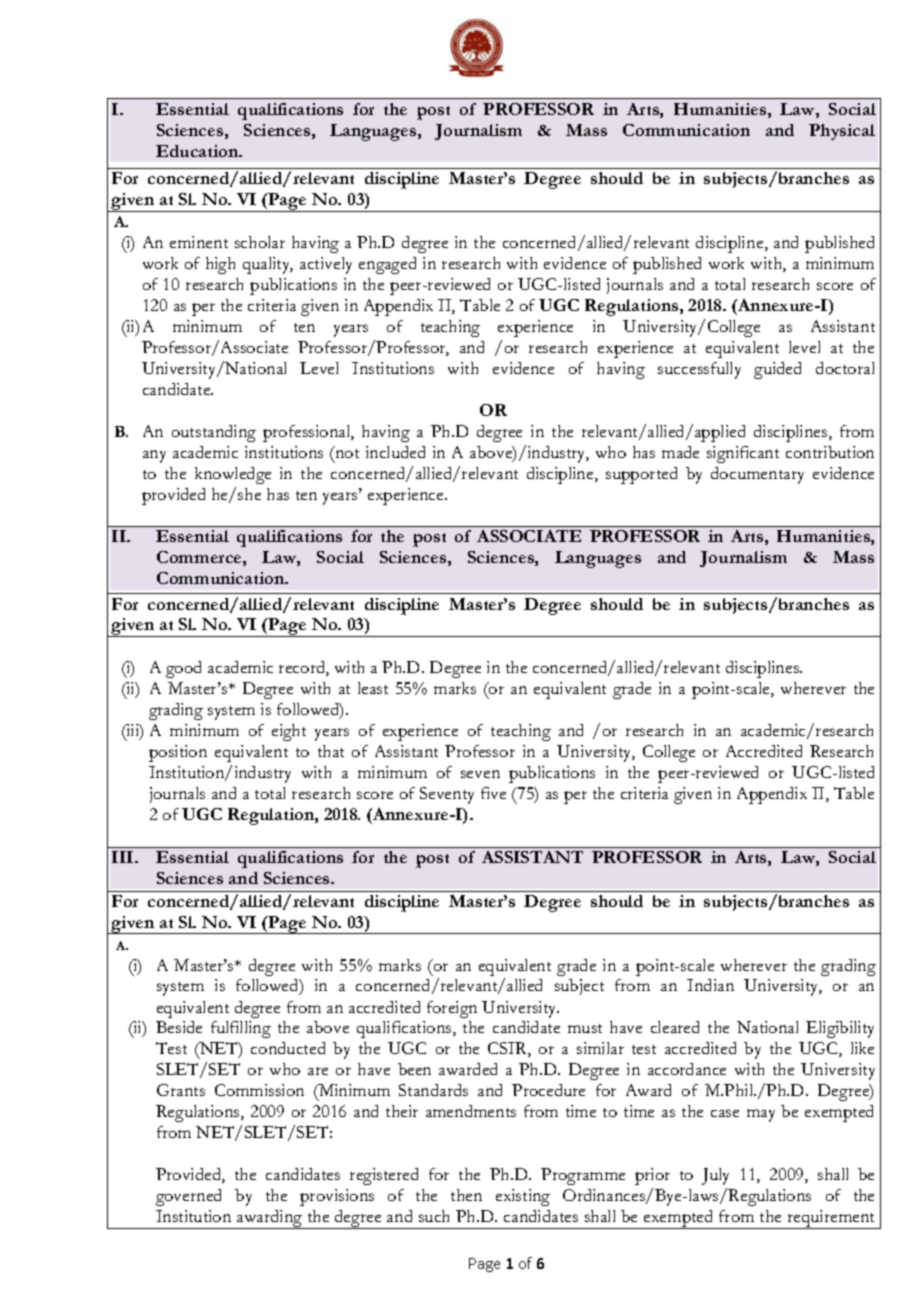 Image resolution: width=924 pixels, height=1308 pixels. What do you see at coordinates (743, 454) in the page?
I see `significant` at bounding box center [743, 454].
